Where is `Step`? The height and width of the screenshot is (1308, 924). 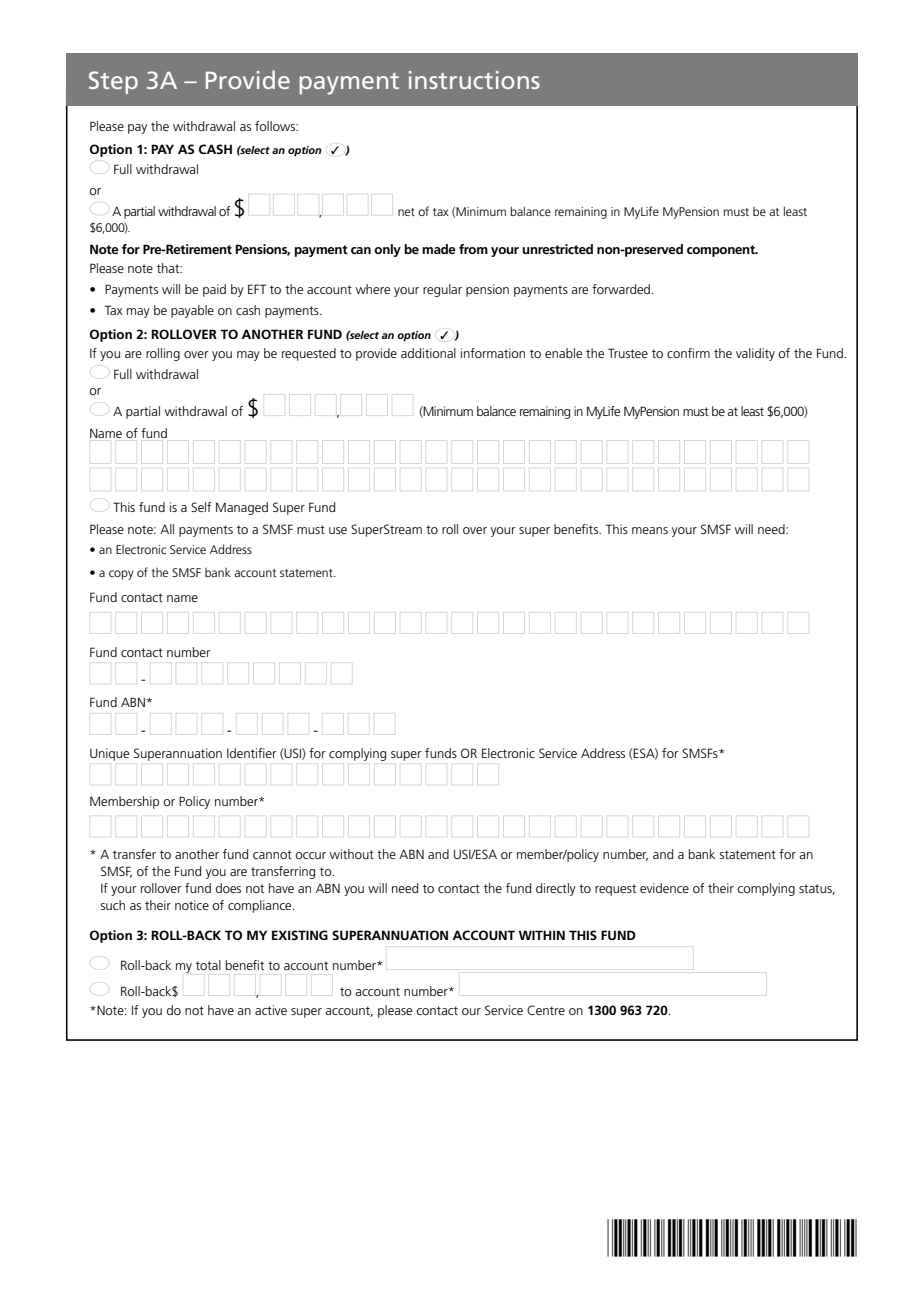 Step is located at coordinates (113, 82).
